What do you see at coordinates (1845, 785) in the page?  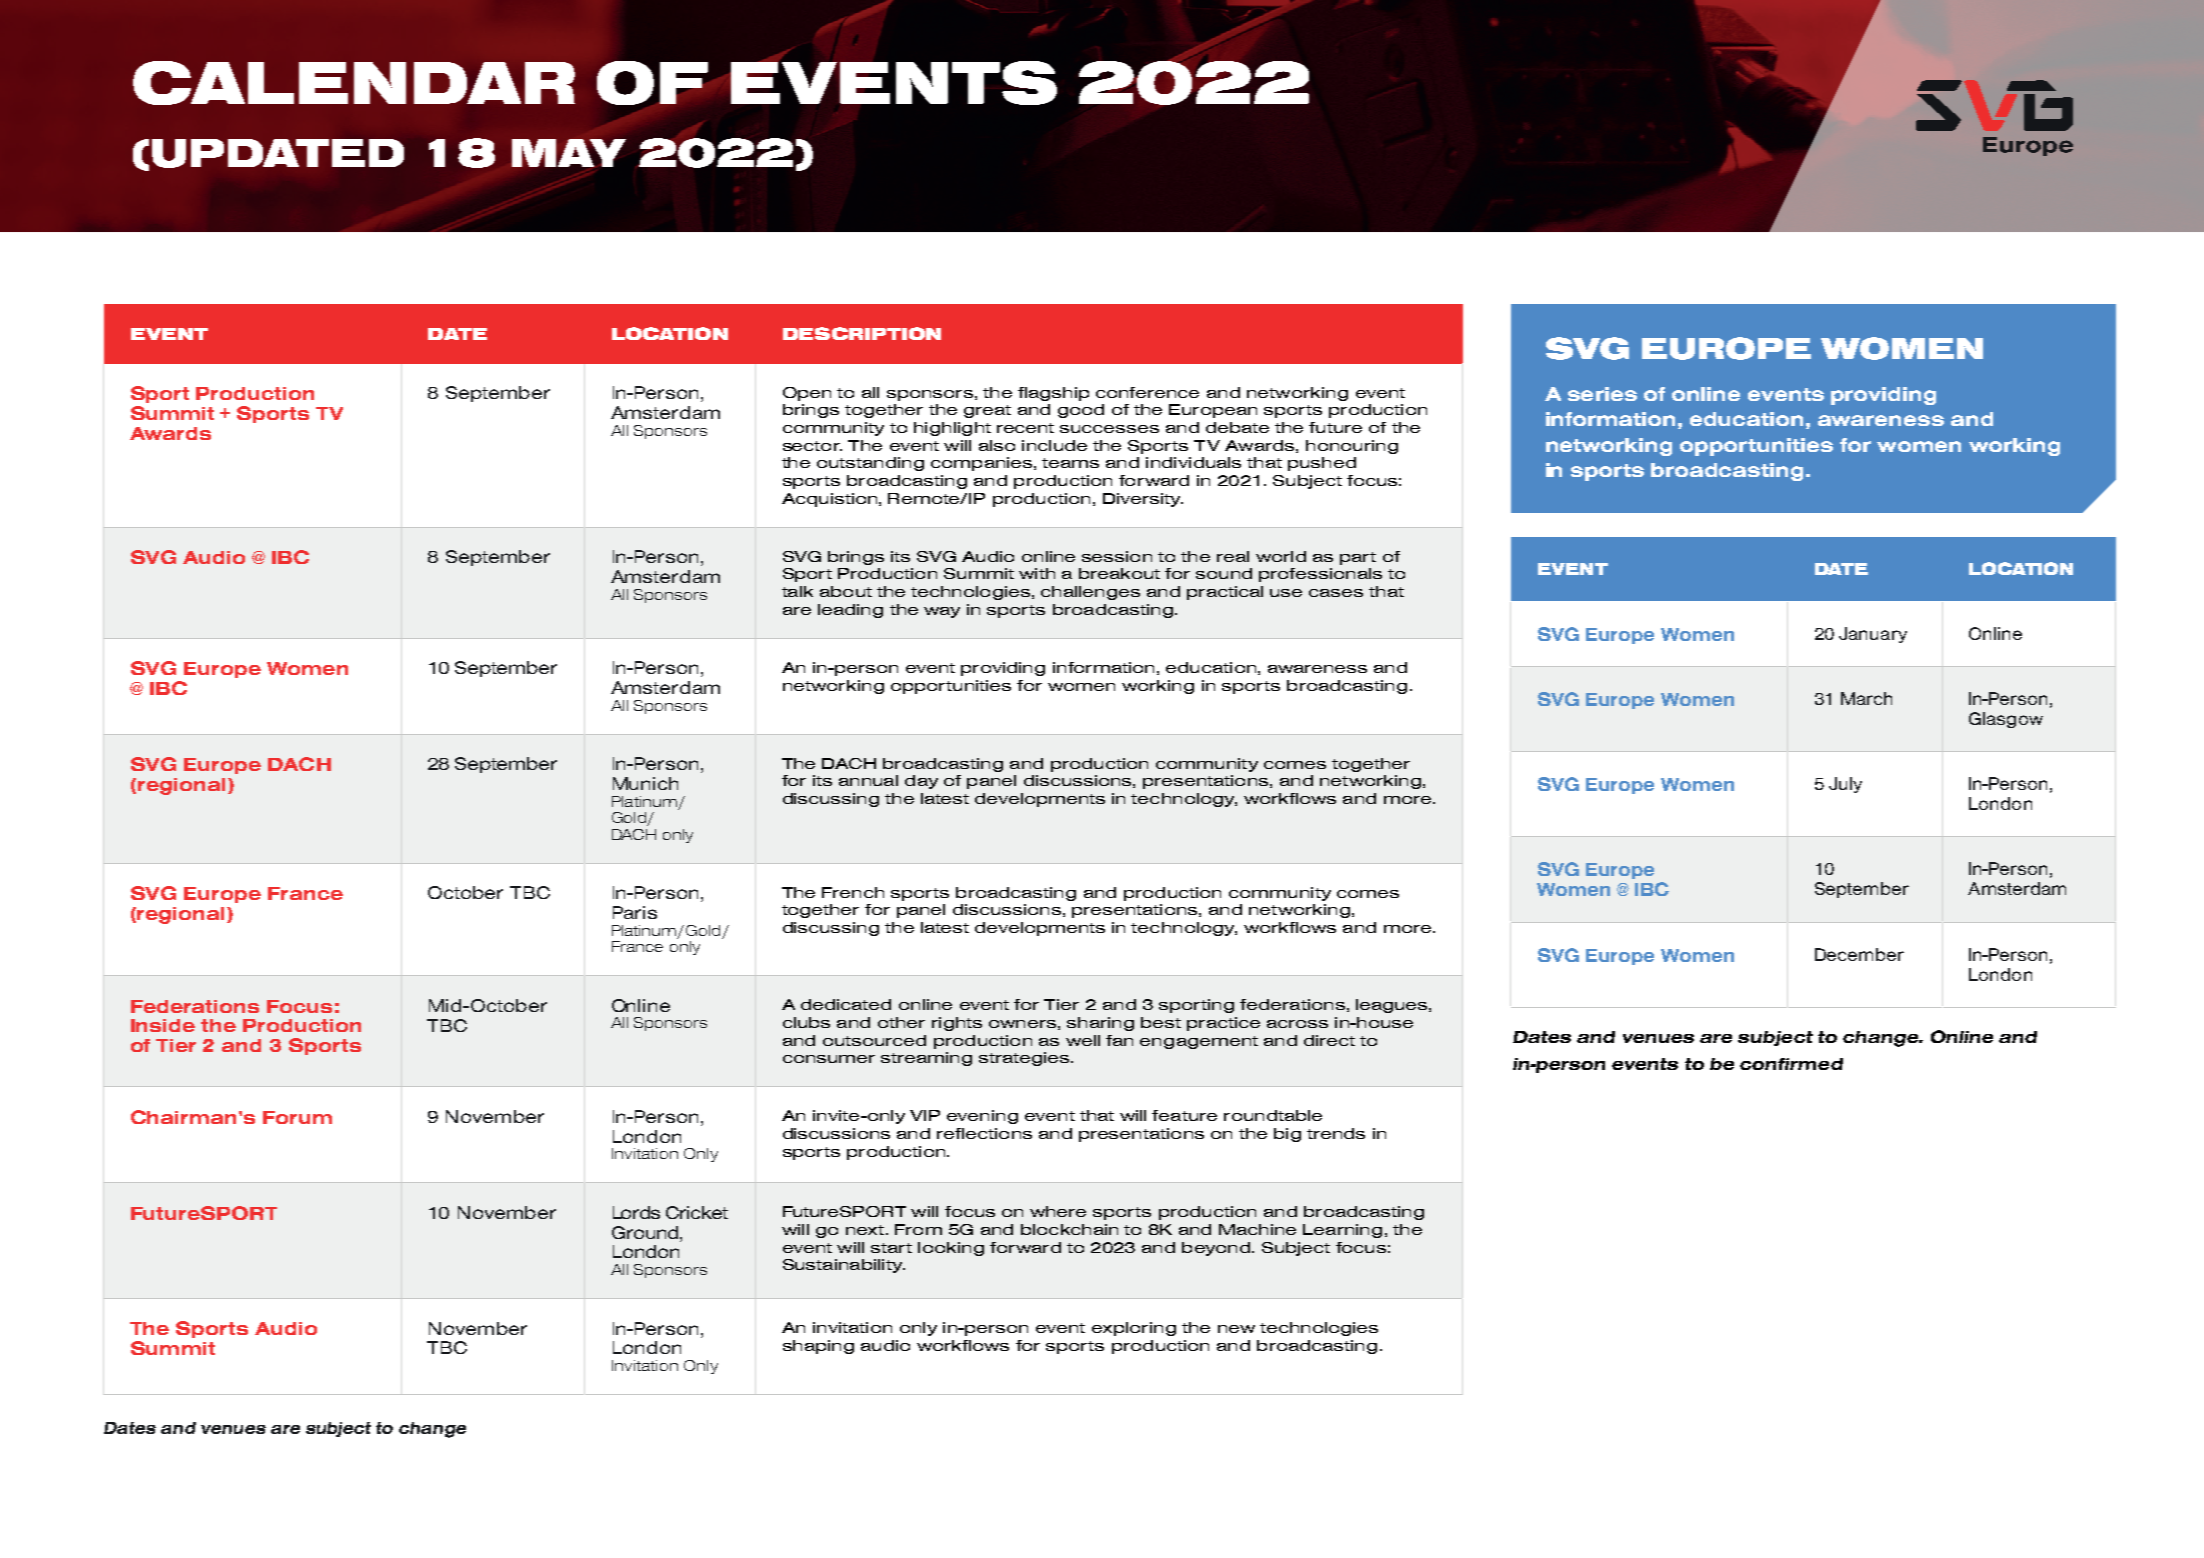 I see `July` at bounding box center [1845, 785].
